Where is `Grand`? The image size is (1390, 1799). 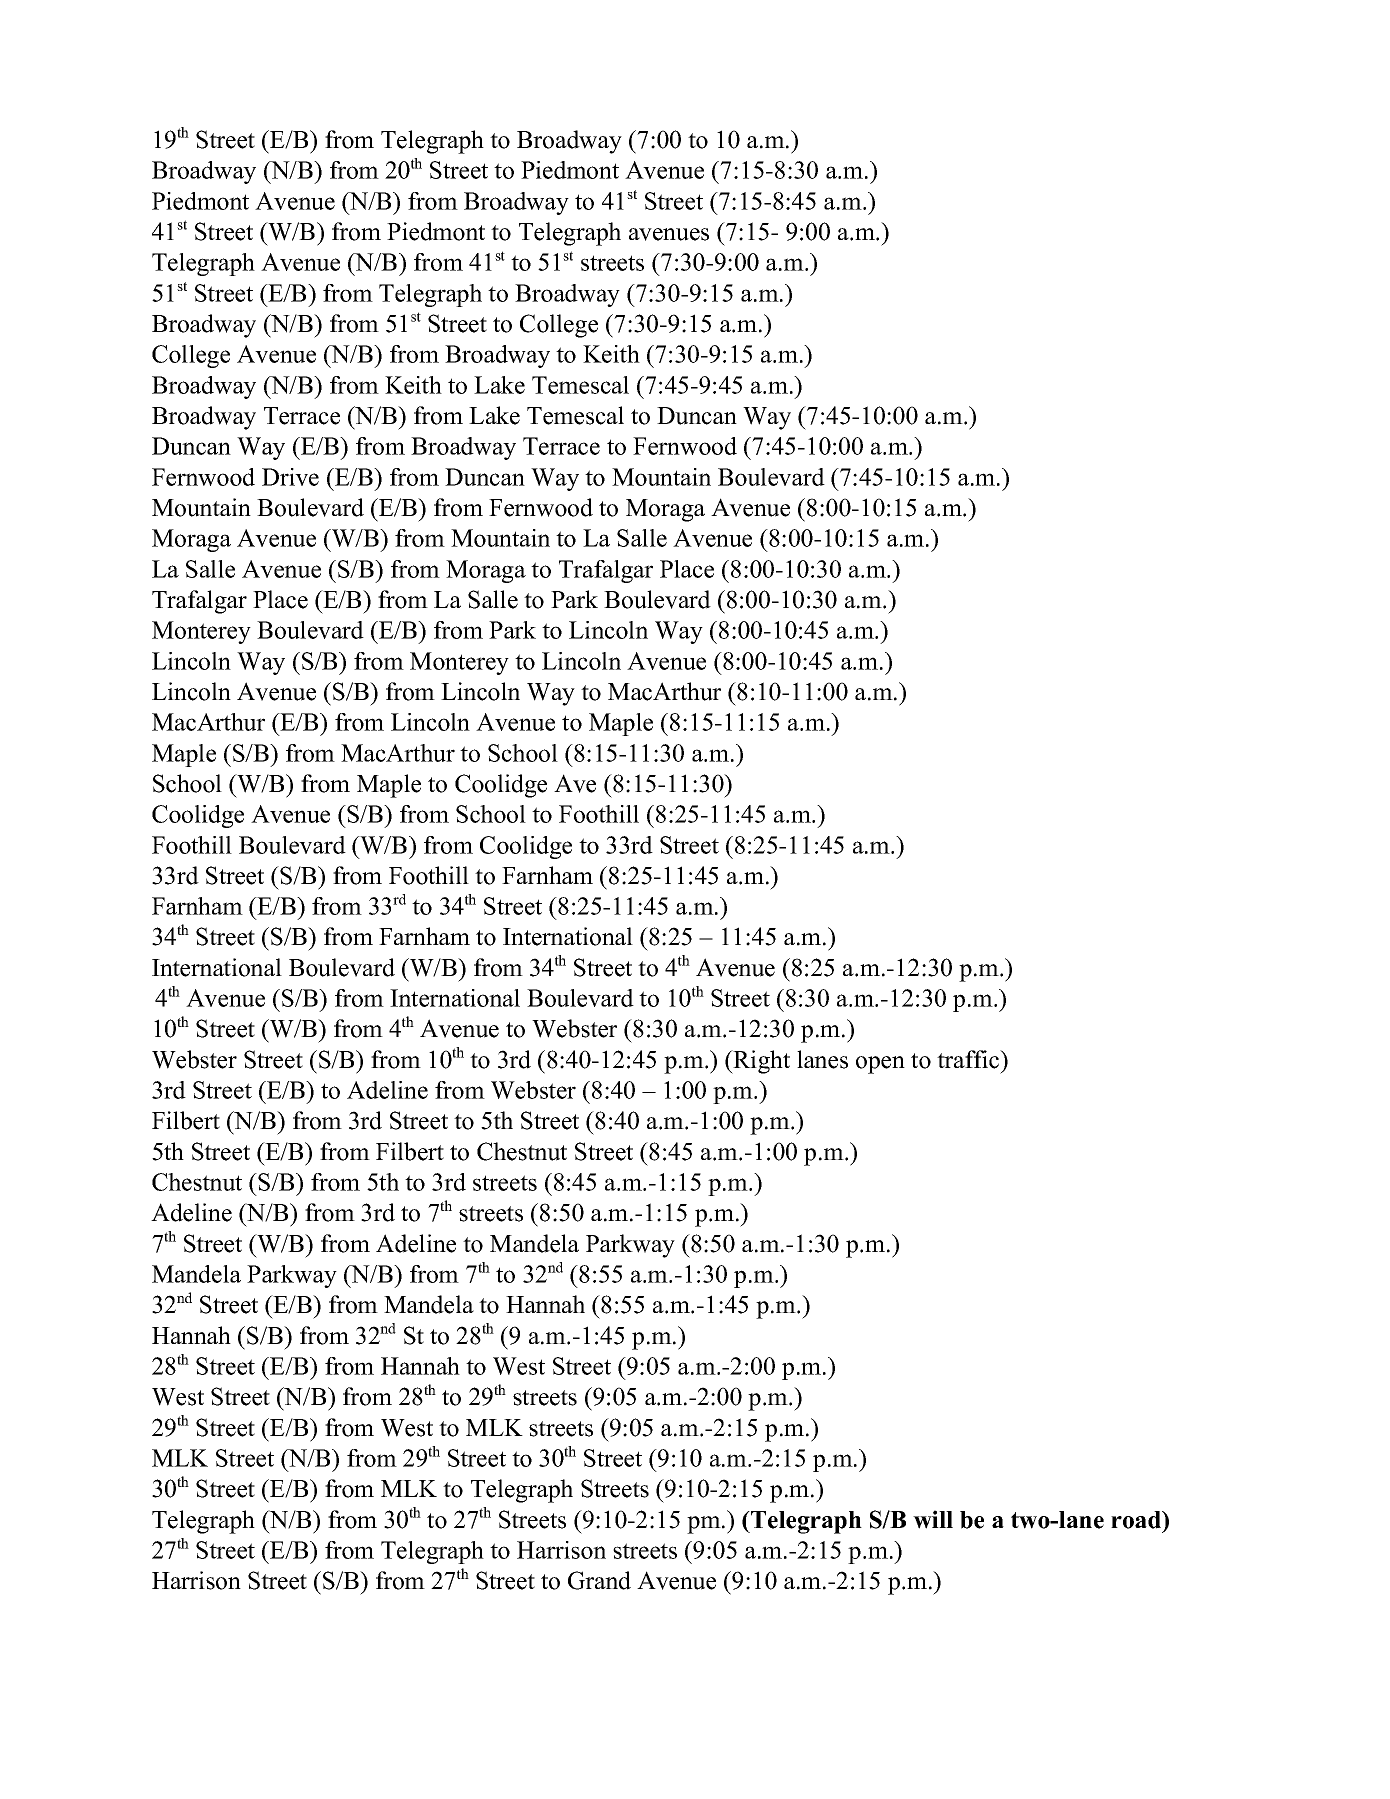 Grand is located at coordinates (599, 1580).
